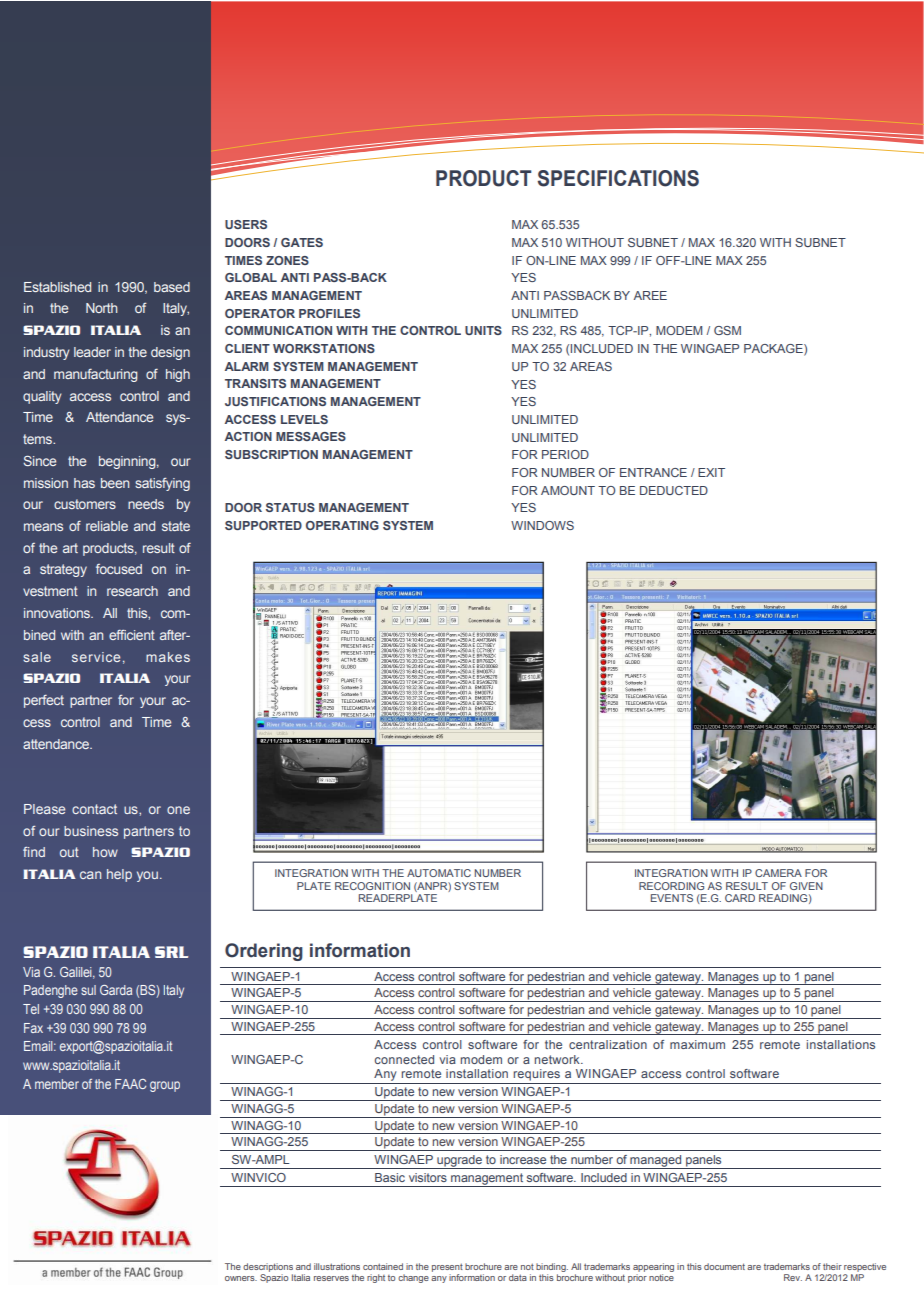  Describe the element at coordinates (447, 1267) in the screenshot. I see `present` at that location.
